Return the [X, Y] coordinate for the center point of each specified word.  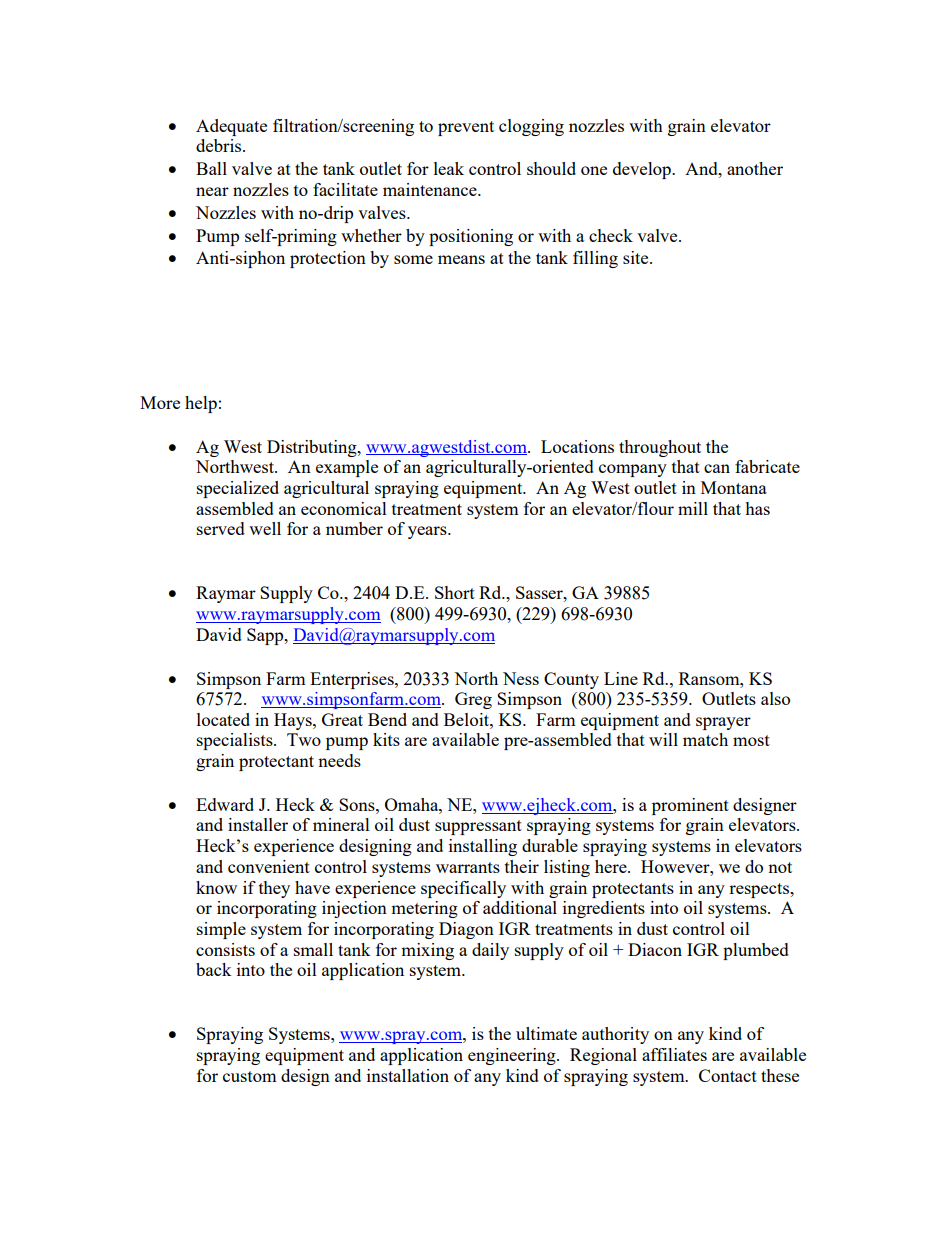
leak [449, 168]
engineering [513, 1056]
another [755, 168]
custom [250, 1076]
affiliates [674, 1054]
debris [220, 145]
